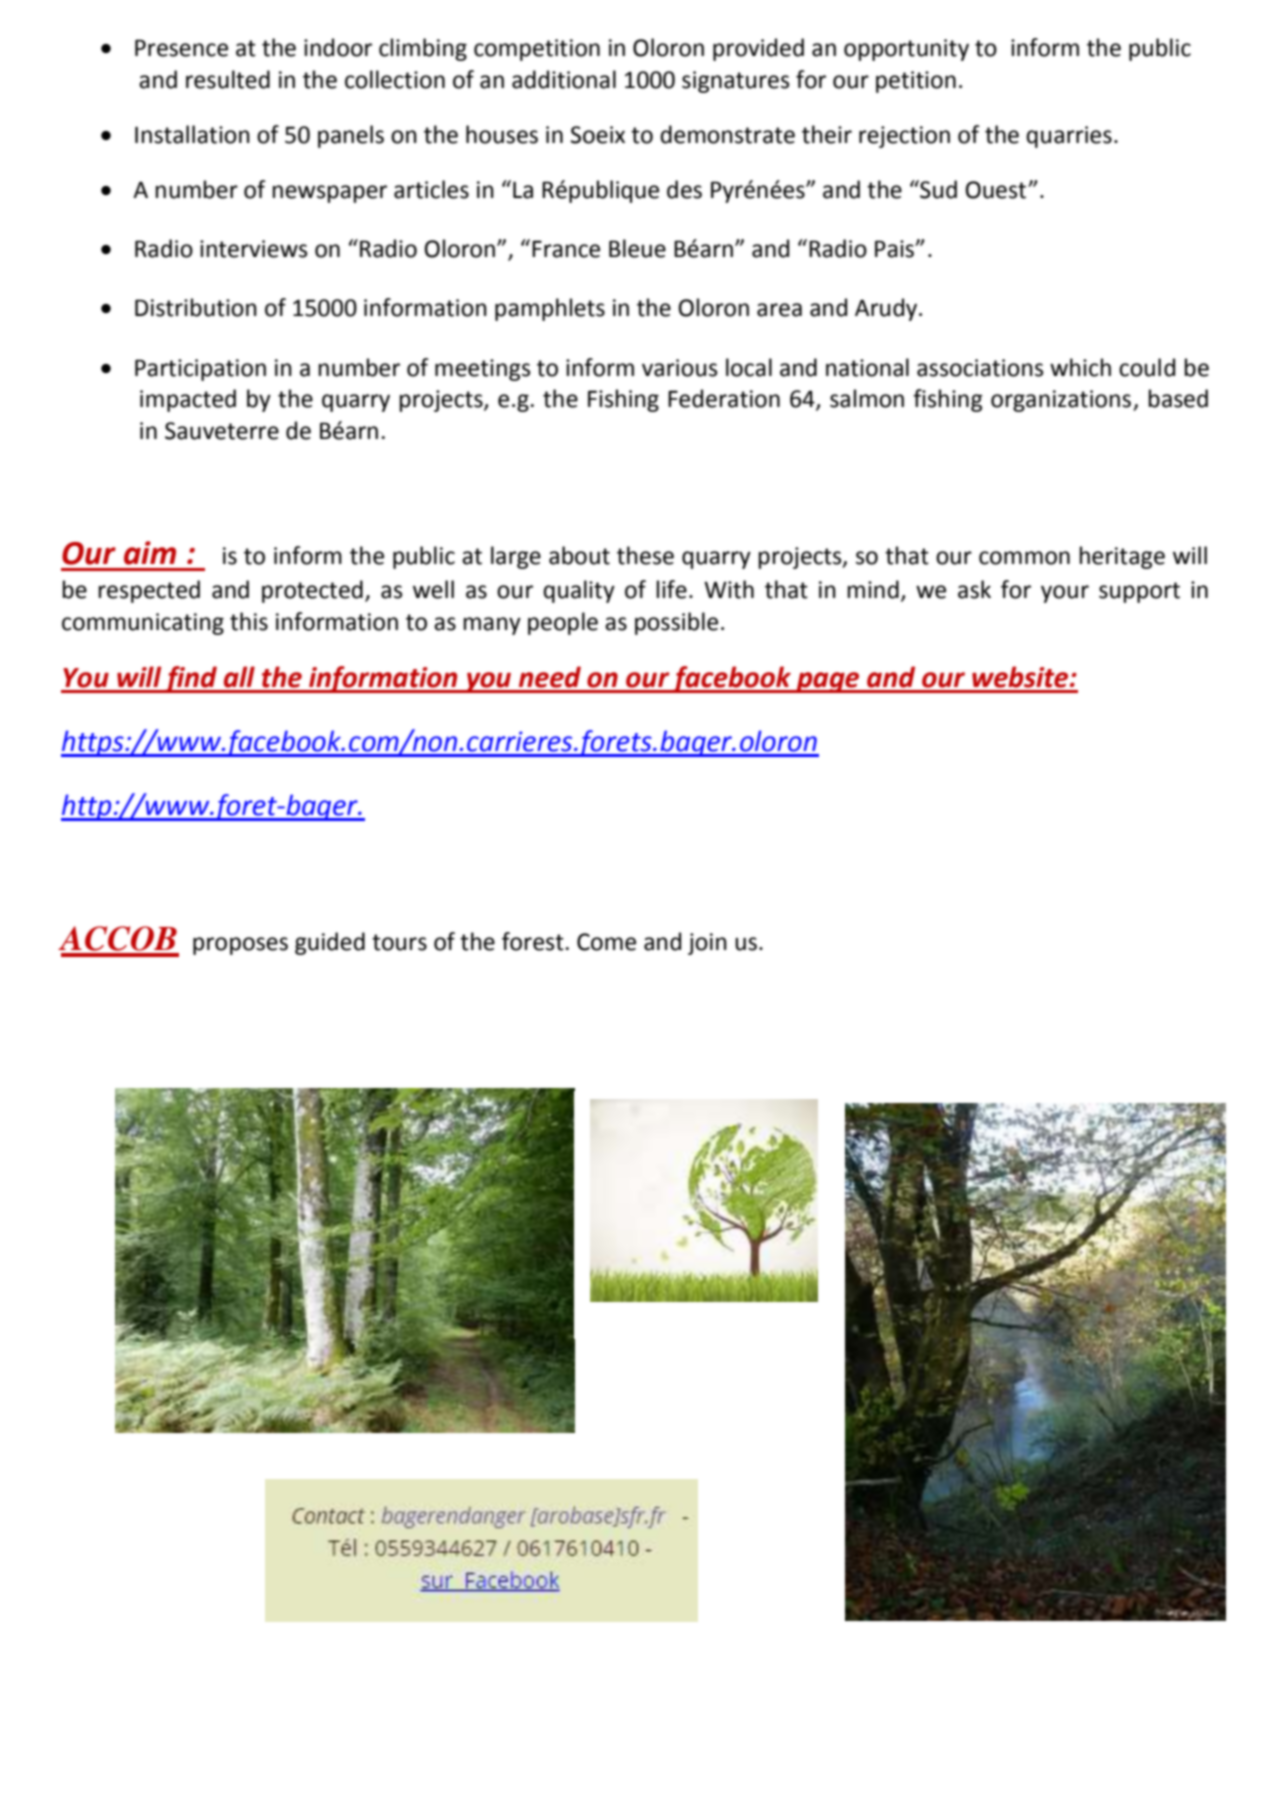  What do you see at coordinates (150, 553) in the screenshot?
I see `aim` at bounding box center [150, 553].
